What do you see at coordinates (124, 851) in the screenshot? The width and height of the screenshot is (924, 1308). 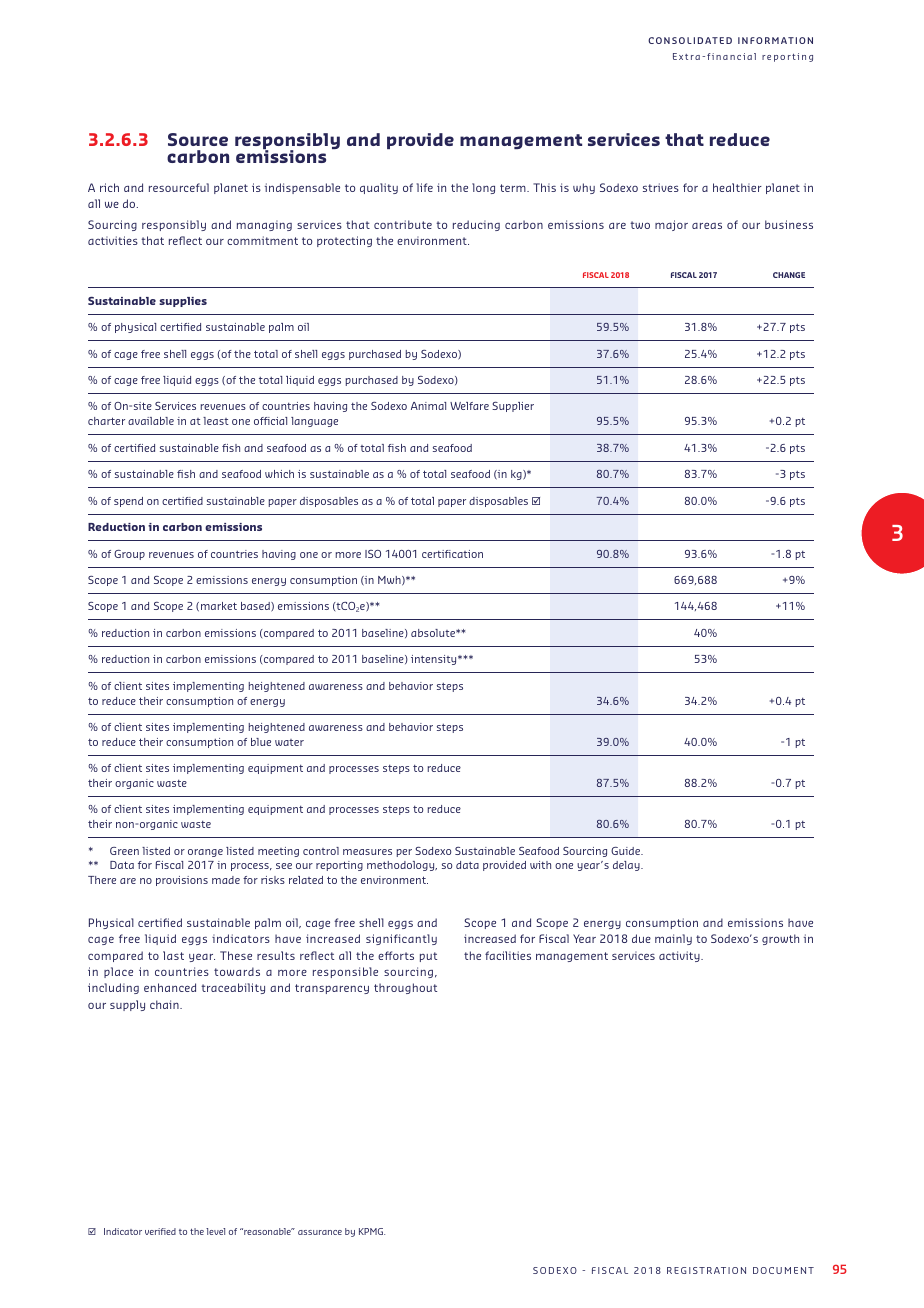 I see `Green` at bounding box center [124, 851].
